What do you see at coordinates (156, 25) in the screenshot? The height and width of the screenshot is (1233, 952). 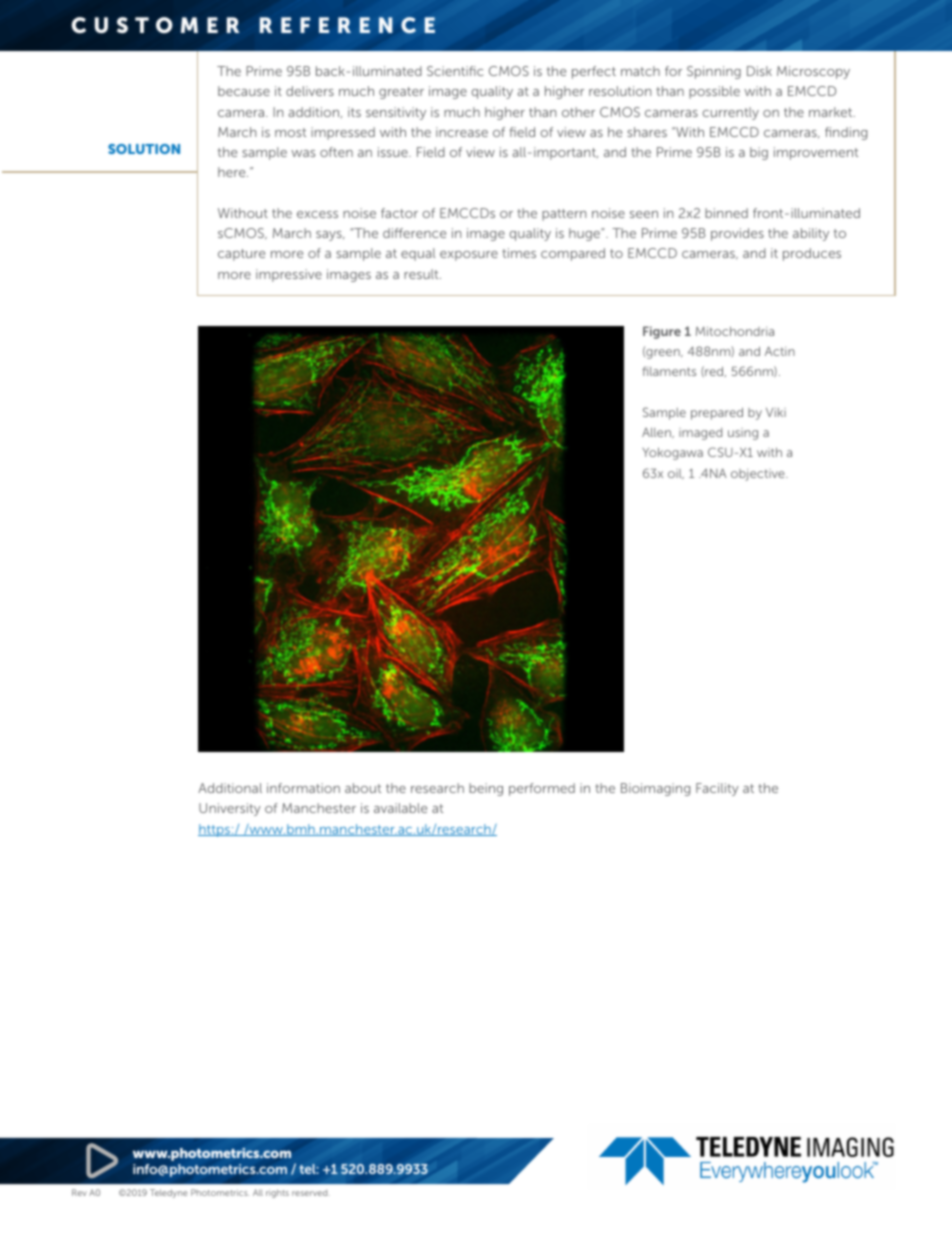 I see `CUSTOMER` at bounding box center [156, 25].
